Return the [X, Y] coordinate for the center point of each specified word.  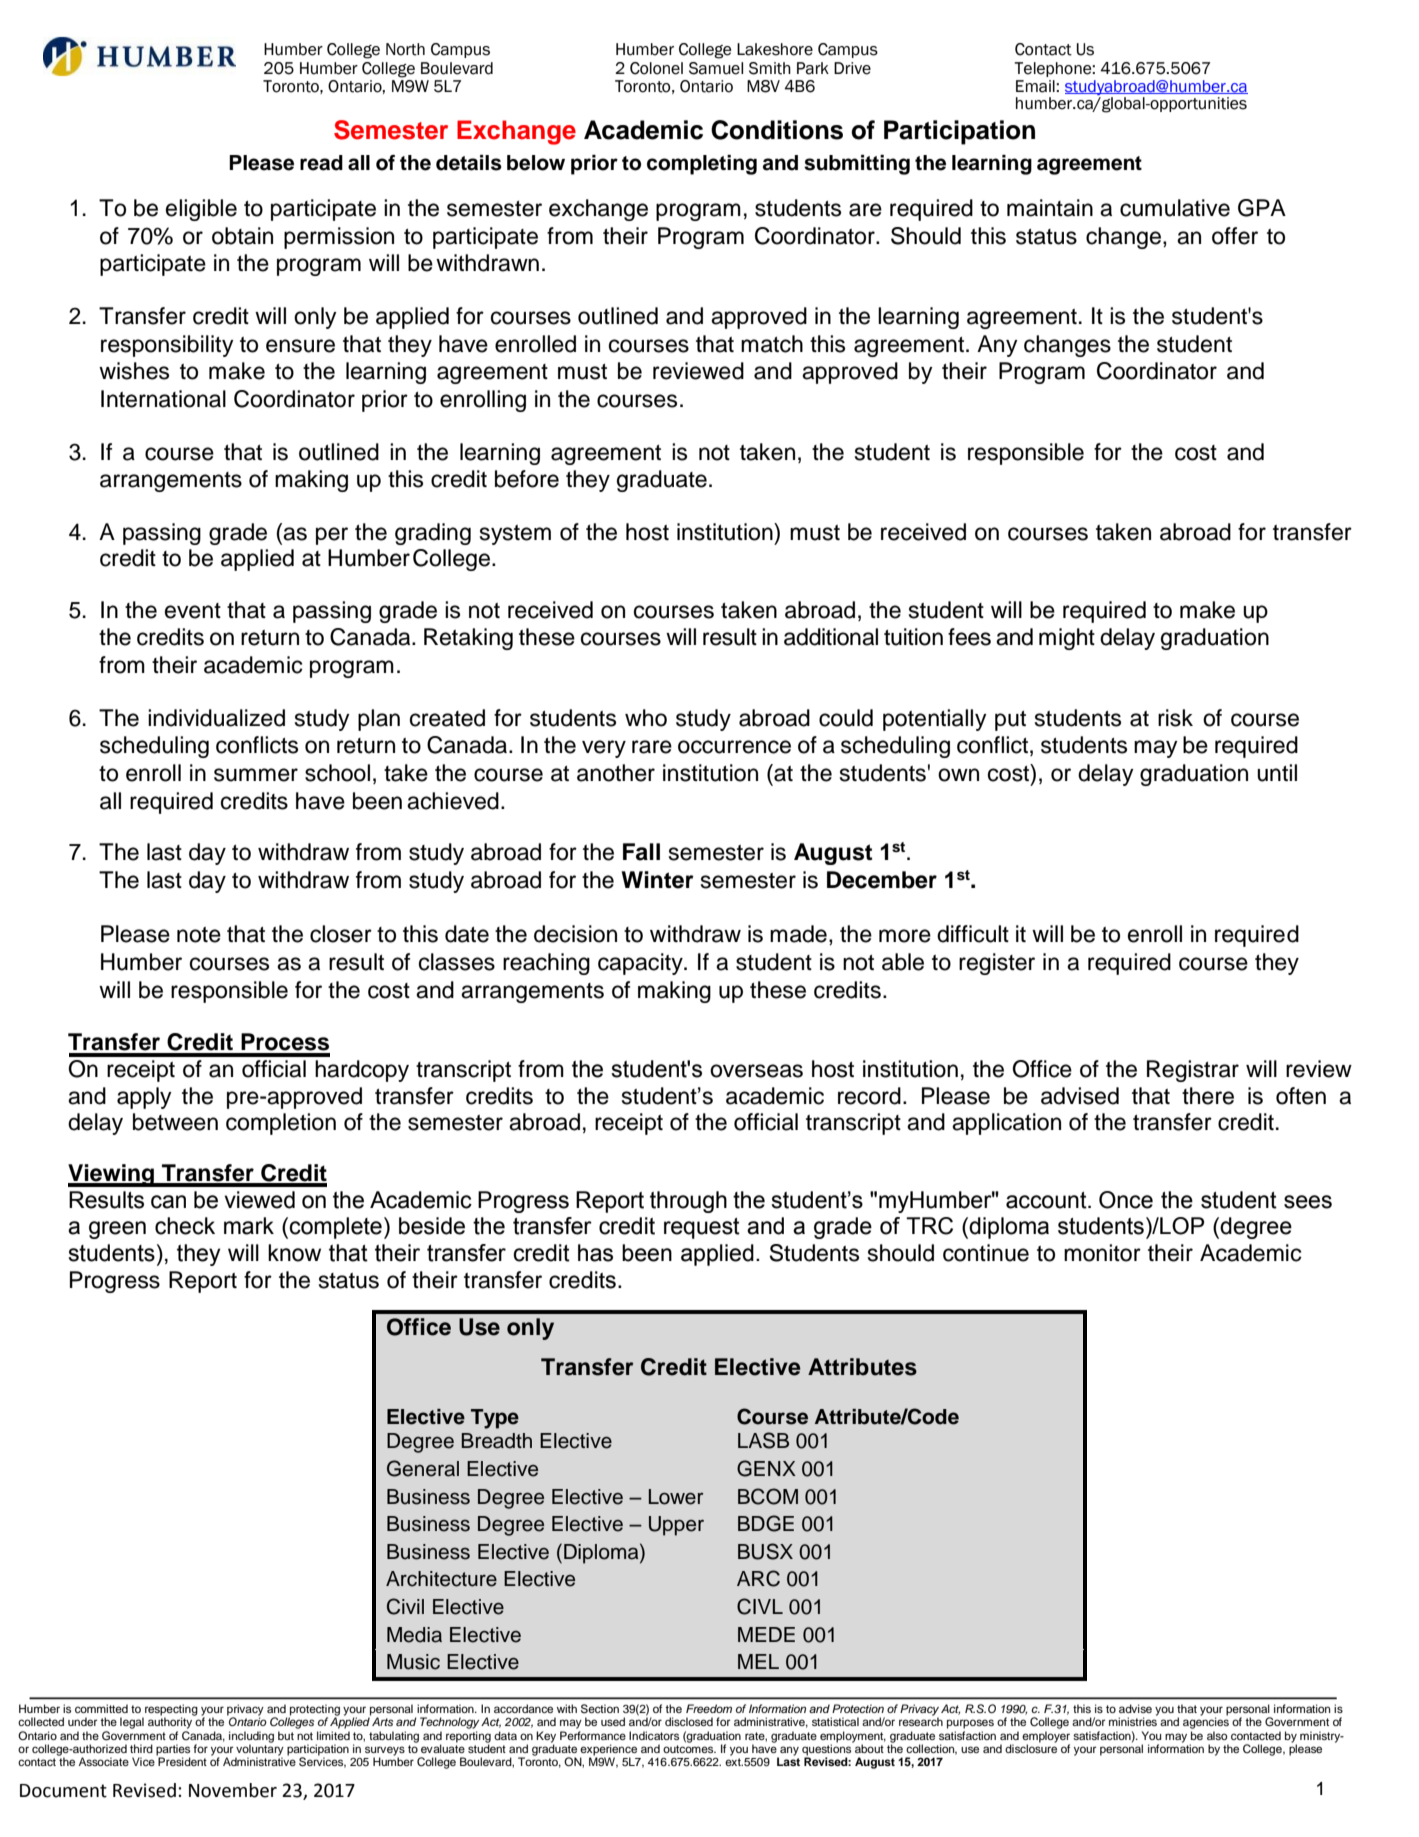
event [193, 611]
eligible [201, 210]
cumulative [1175, 208]
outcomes [689, 1747]
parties [173, 1750]
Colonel [656, 68]
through [688, 1202]
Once [1126, 1200]
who [646, 718]
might [1067, 639]
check [185, 1226]
